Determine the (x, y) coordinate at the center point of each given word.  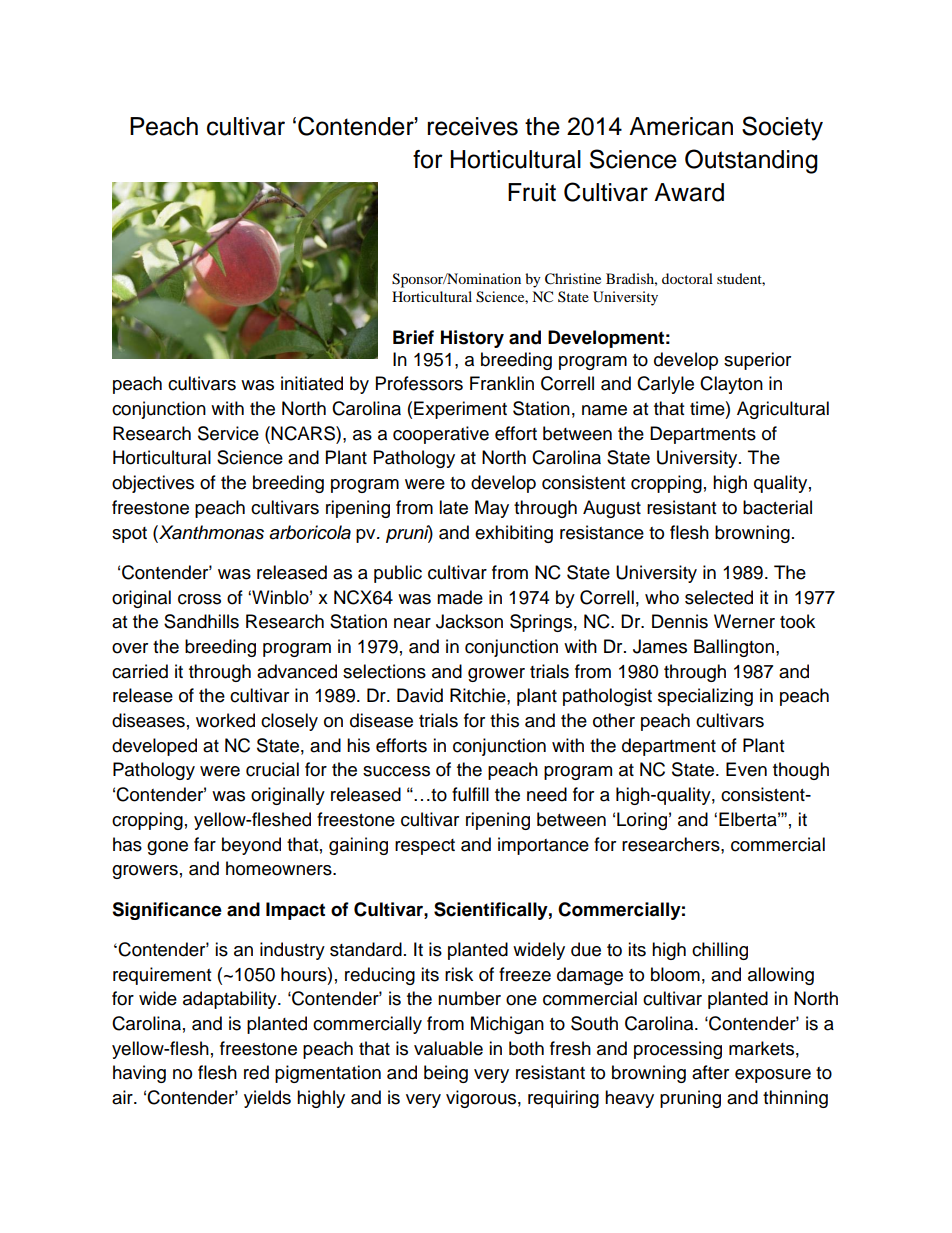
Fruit (532, 192)
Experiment (460, 410)
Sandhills (201, 621)
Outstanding (751, 161)
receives (472, 126)
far (205, 844)
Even (746, 769)
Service (228, 433)
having (139, 1074)
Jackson (469, 621)
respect (425, 847)
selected (719, 597)
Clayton (731, 385)
